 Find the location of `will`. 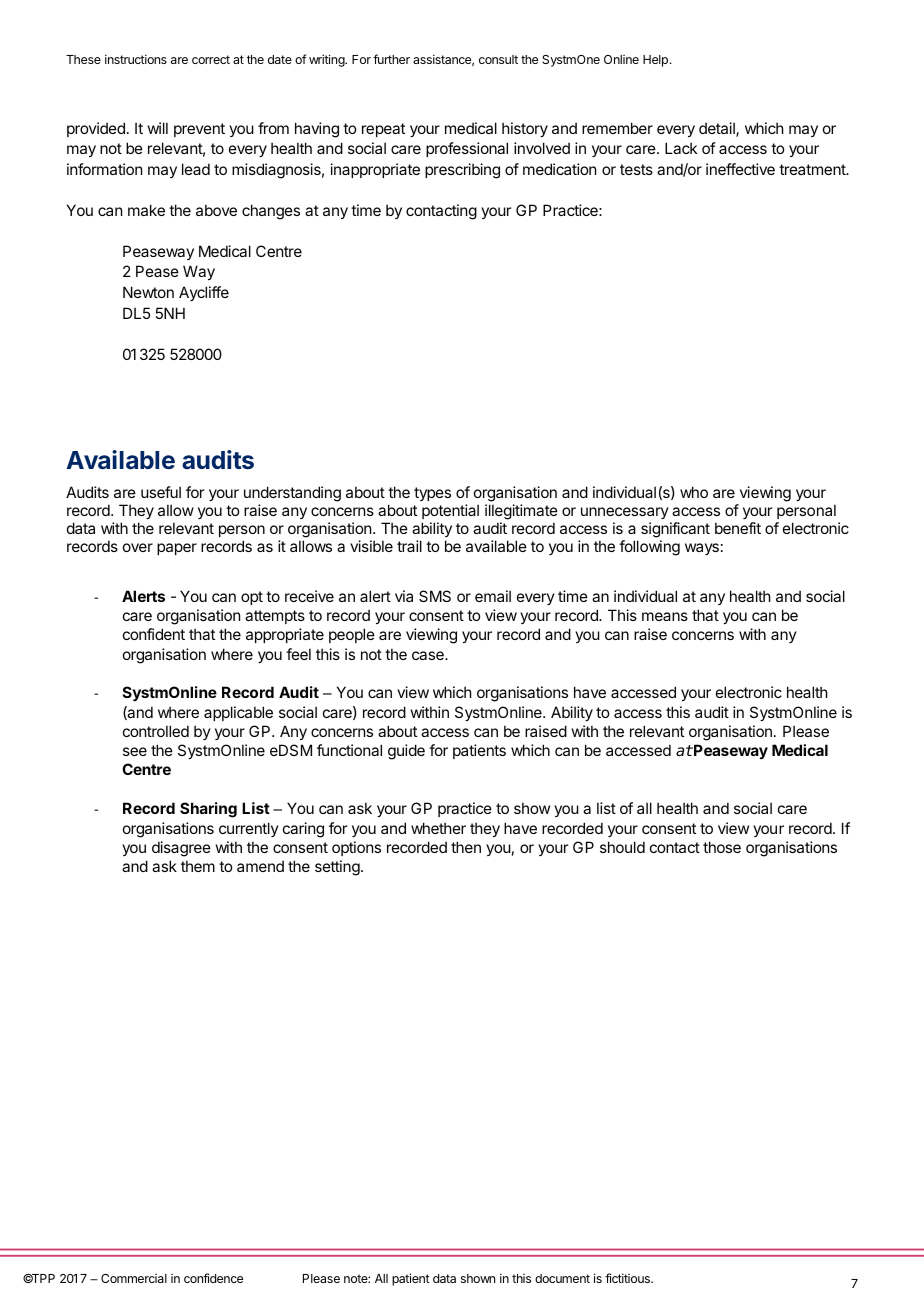

will is located at coordinates (158, 128).
